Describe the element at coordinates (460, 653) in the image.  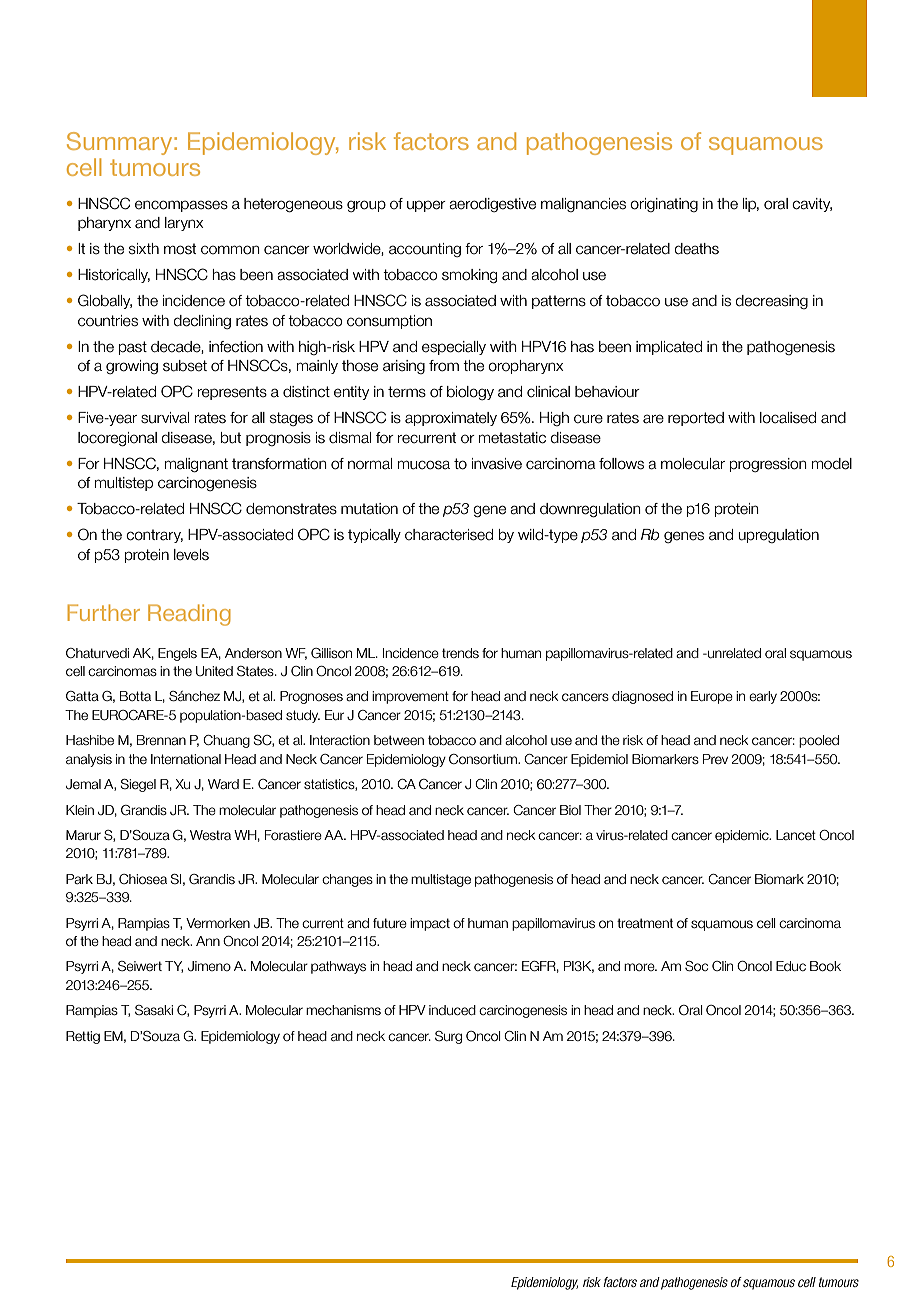
I see `trends` at that location.
